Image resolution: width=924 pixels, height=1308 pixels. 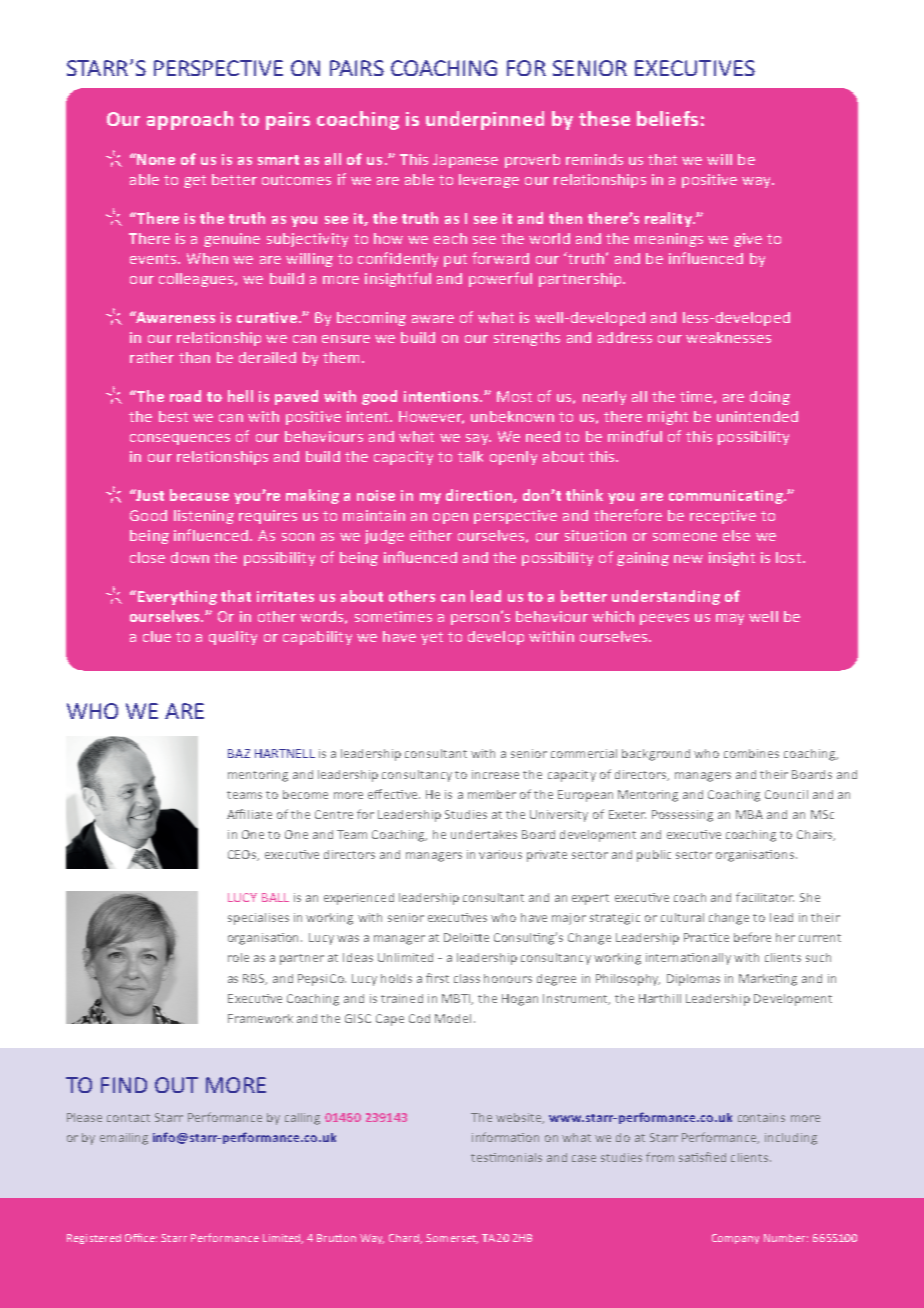 What do you see at coordinates (156, 159) in the document?
I see `None` at bounding box center [156, 159].
